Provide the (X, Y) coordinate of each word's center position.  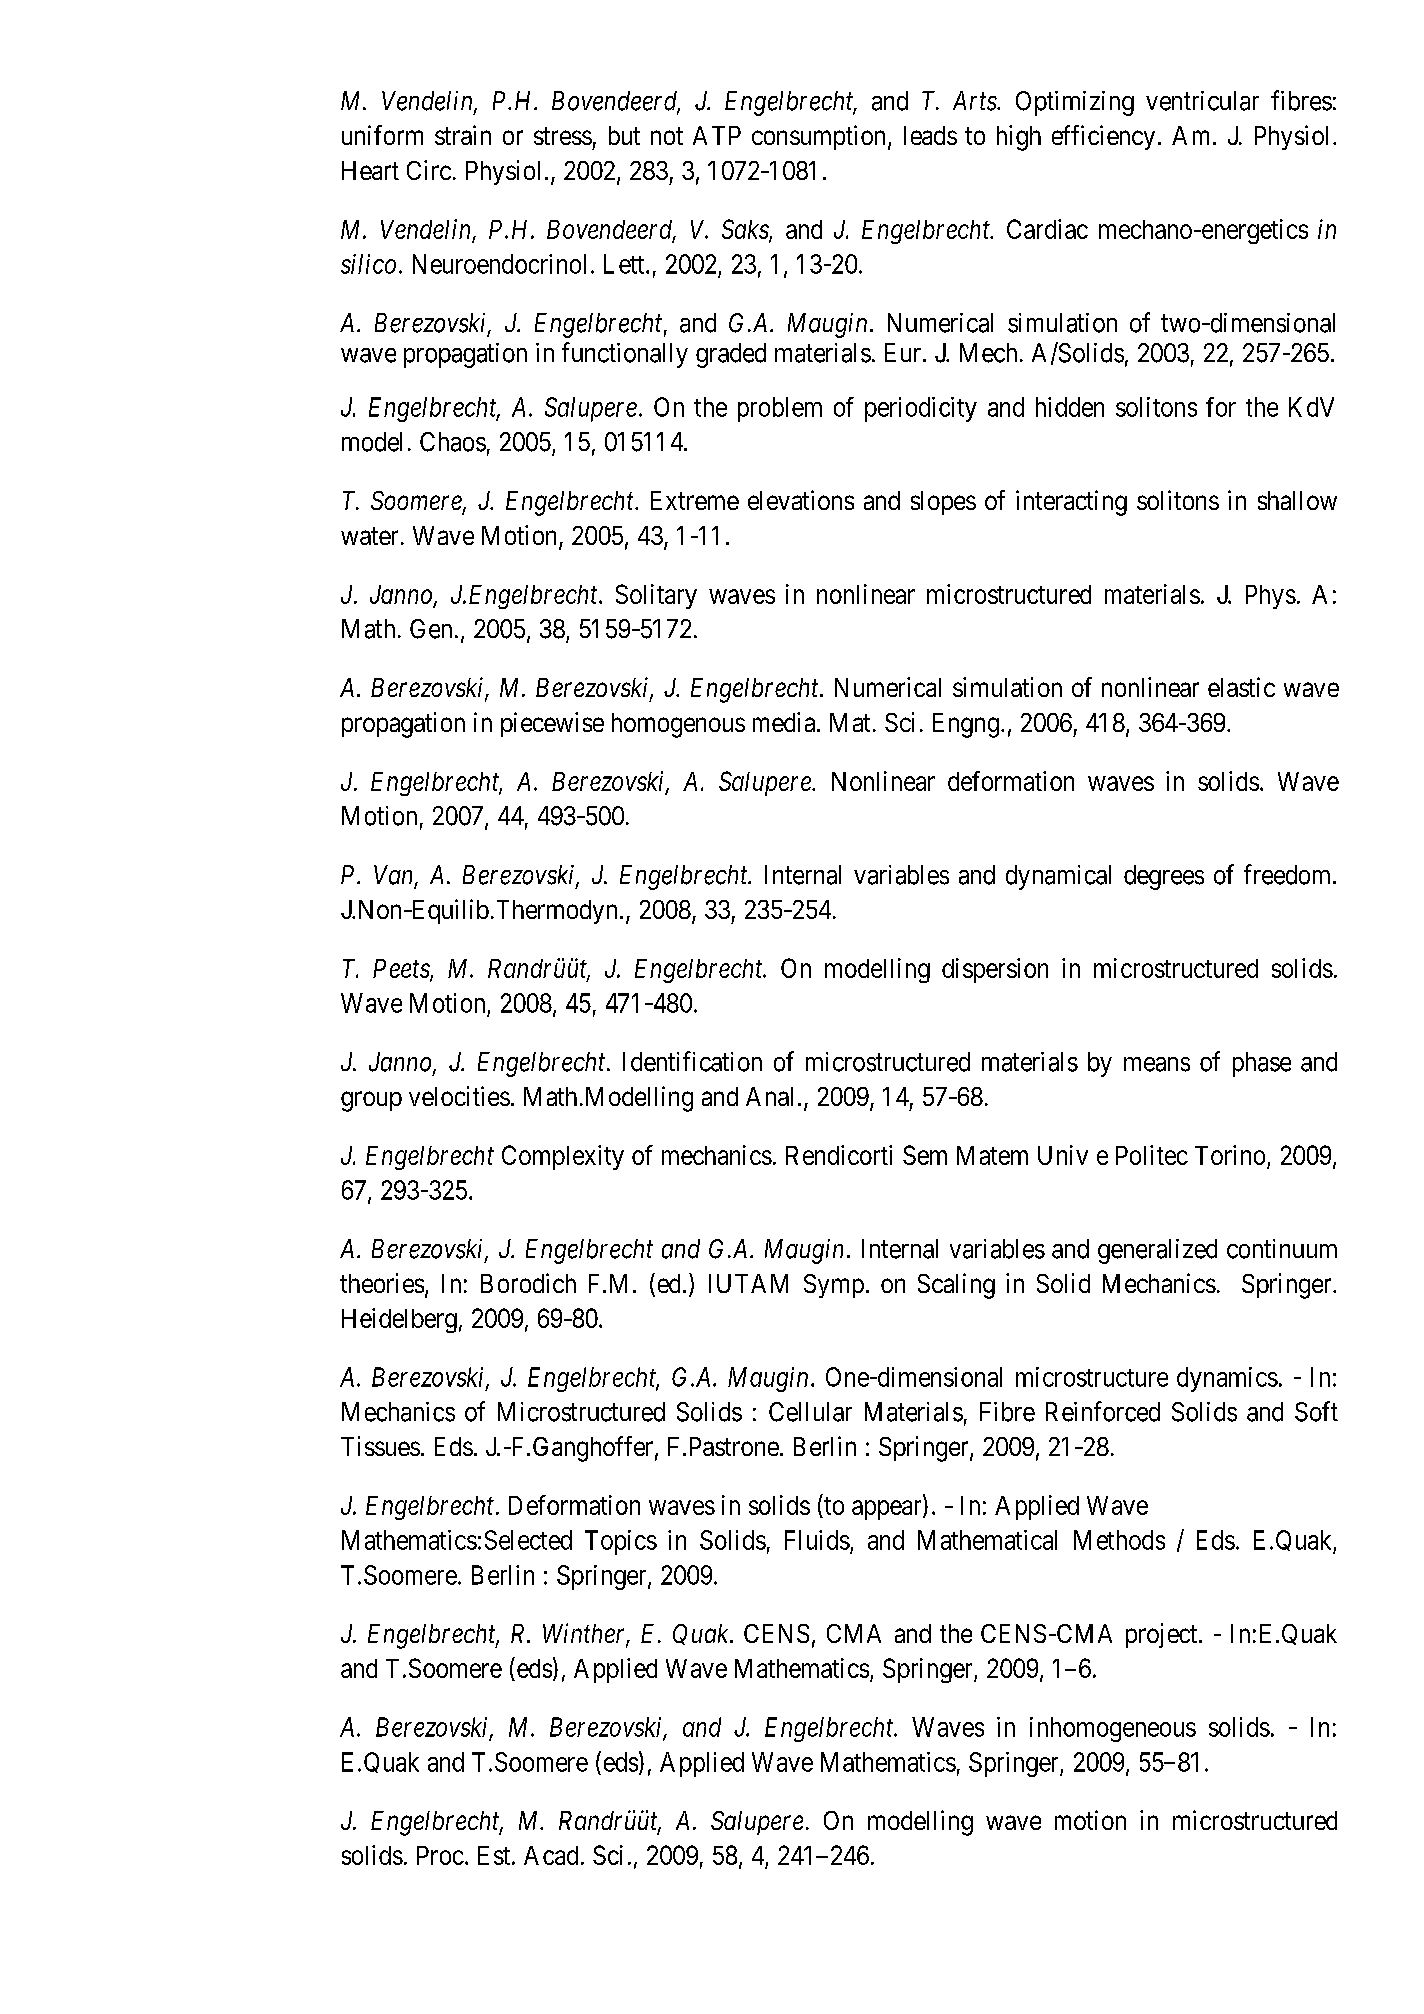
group (371, 1101)
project (1163, 1635)
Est (494, 1855)
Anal (769, 1096)
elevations (801, 500)
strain (463, 135)
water (369, 536)
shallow (1297, 500)
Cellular (810, 1412)
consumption (820, 137)
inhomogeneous (1113, 1729)
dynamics (1227, 1379)
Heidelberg (399, 1320)
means (1157, 1064)
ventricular (1202, 101)
